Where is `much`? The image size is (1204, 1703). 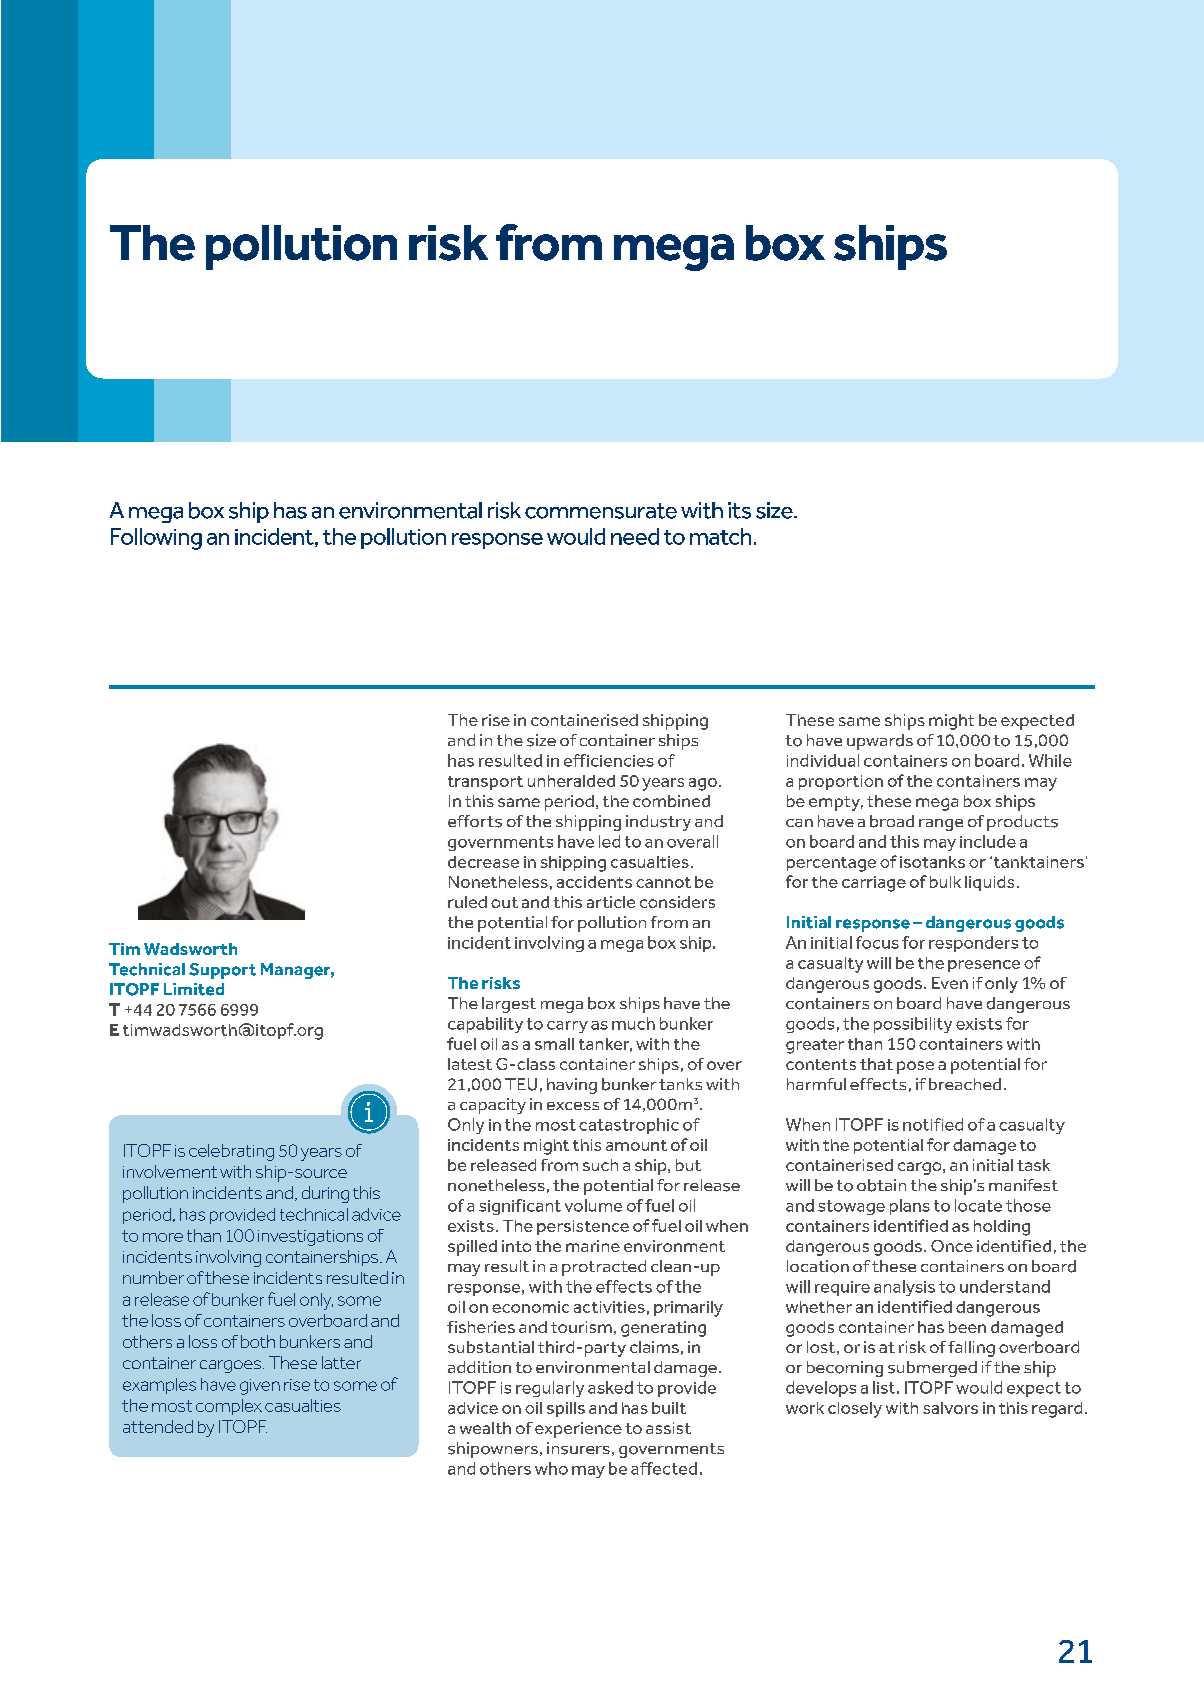
much is located at coordinates (633, 1023).
